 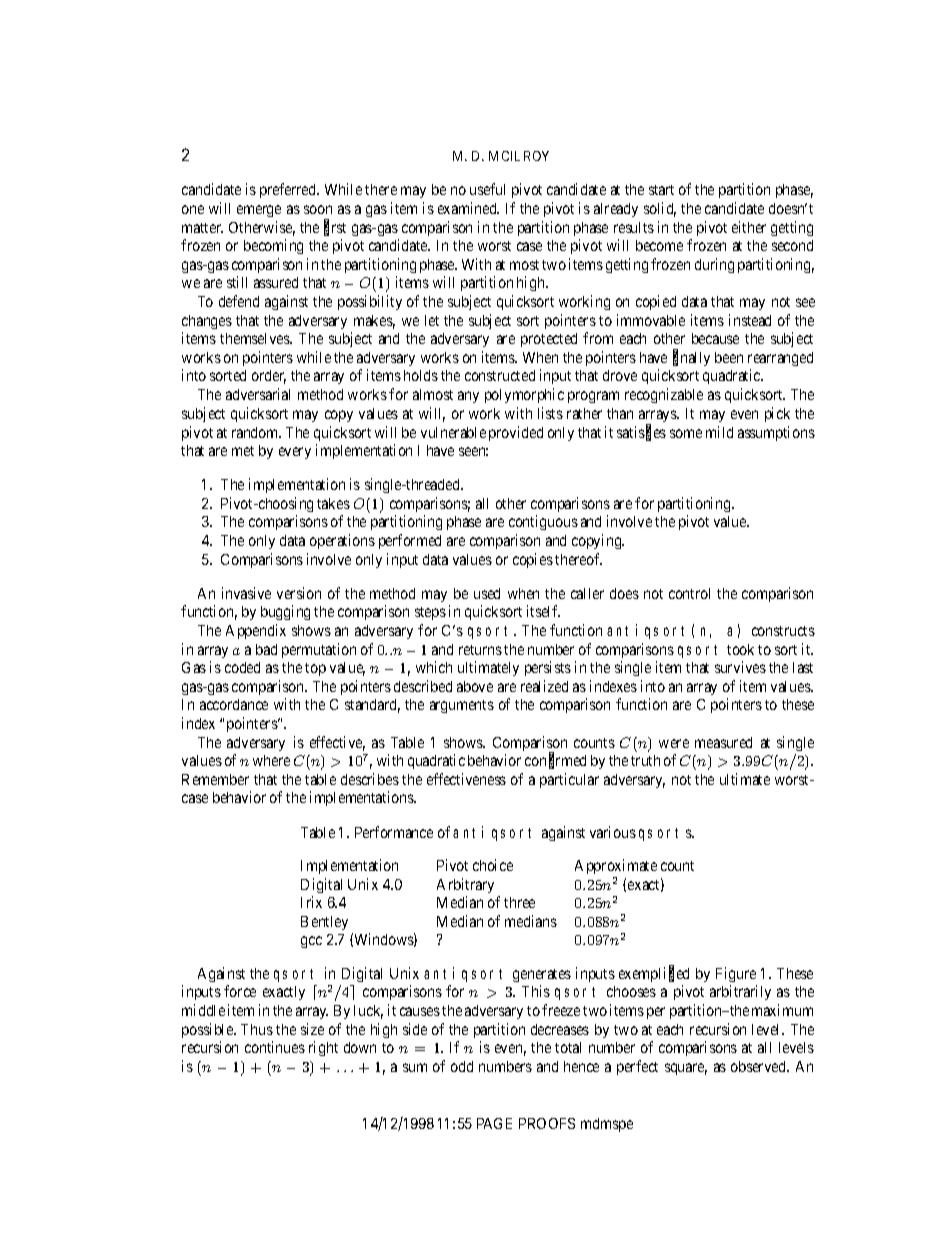 I want to click on first, so click(x=335, y=228).
